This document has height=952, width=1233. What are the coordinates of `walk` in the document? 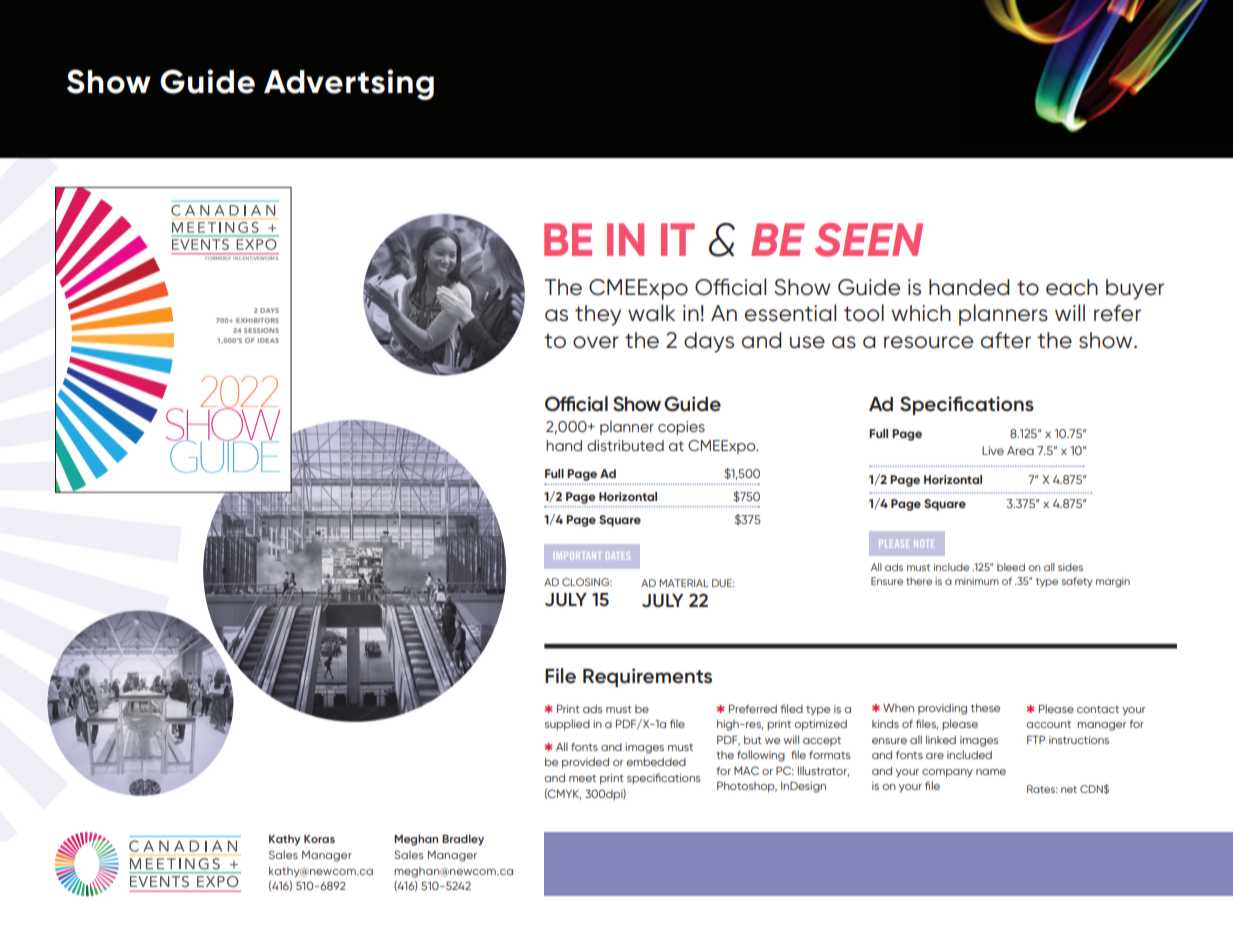 It's located at (651, 313).
